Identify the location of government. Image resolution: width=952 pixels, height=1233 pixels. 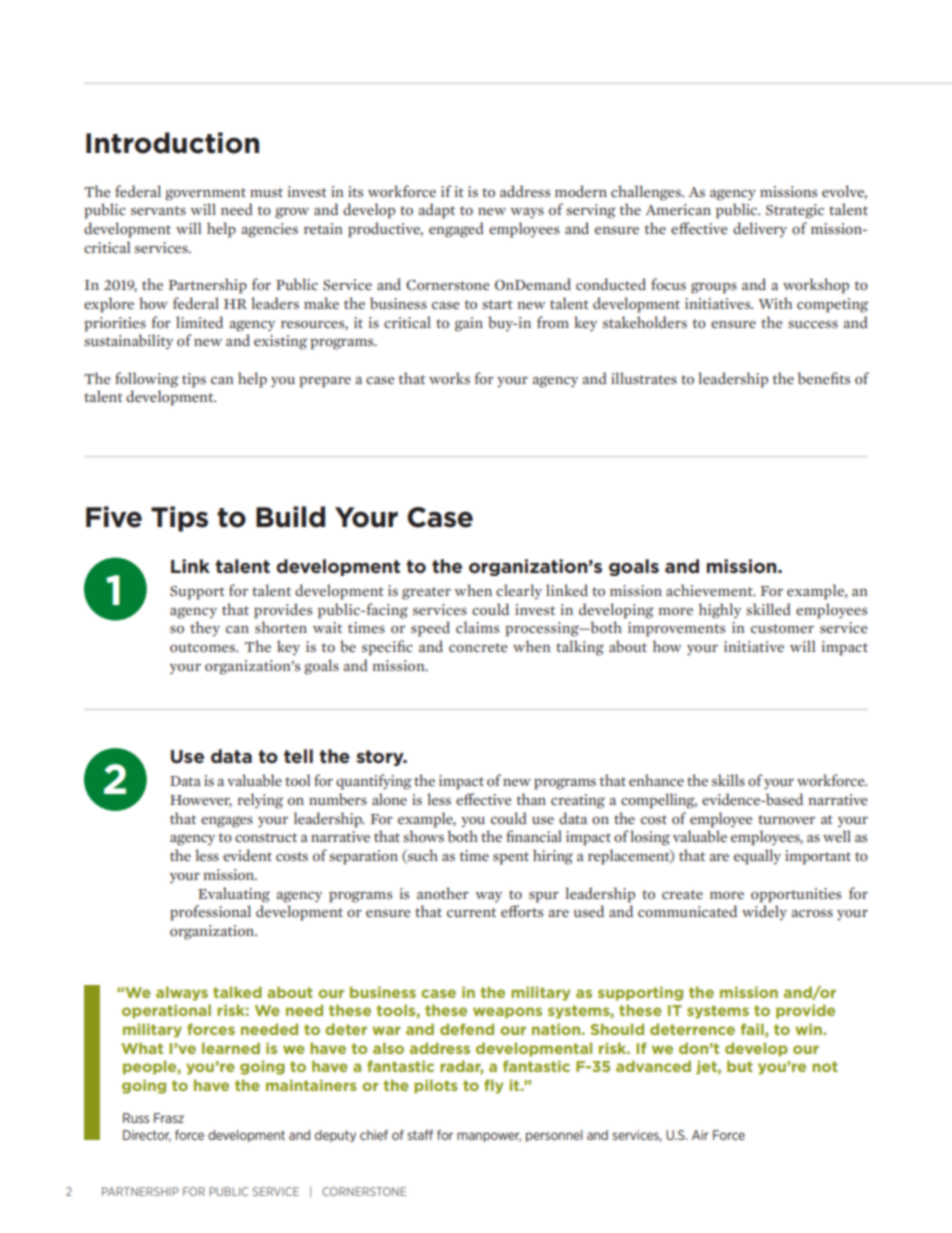
(205, 194).
